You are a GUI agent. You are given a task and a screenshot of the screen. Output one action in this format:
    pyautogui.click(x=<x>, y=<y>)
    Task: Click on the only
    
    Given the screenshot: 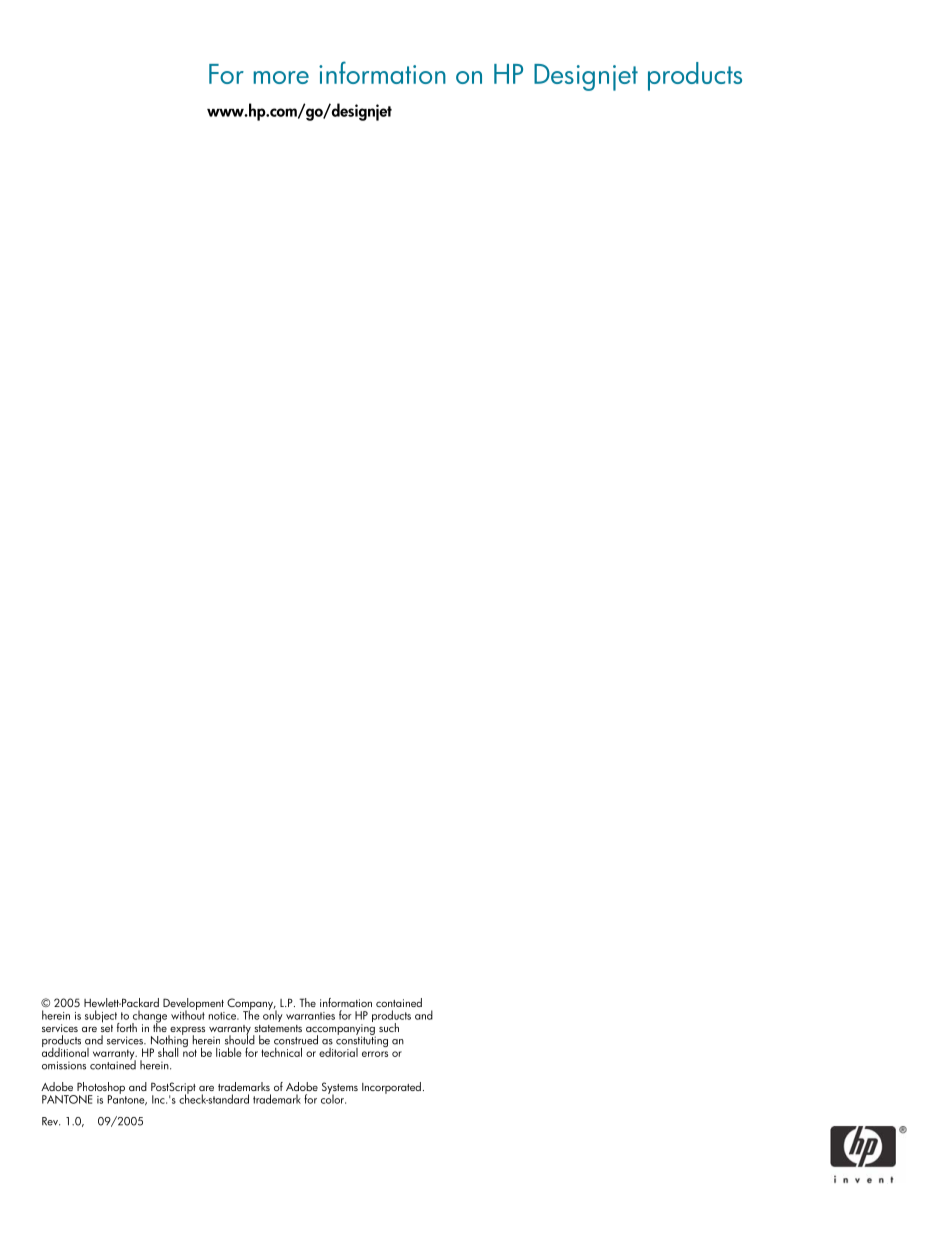 What is the action you would take?
    pyautogui.click(x=273, y=1015)
